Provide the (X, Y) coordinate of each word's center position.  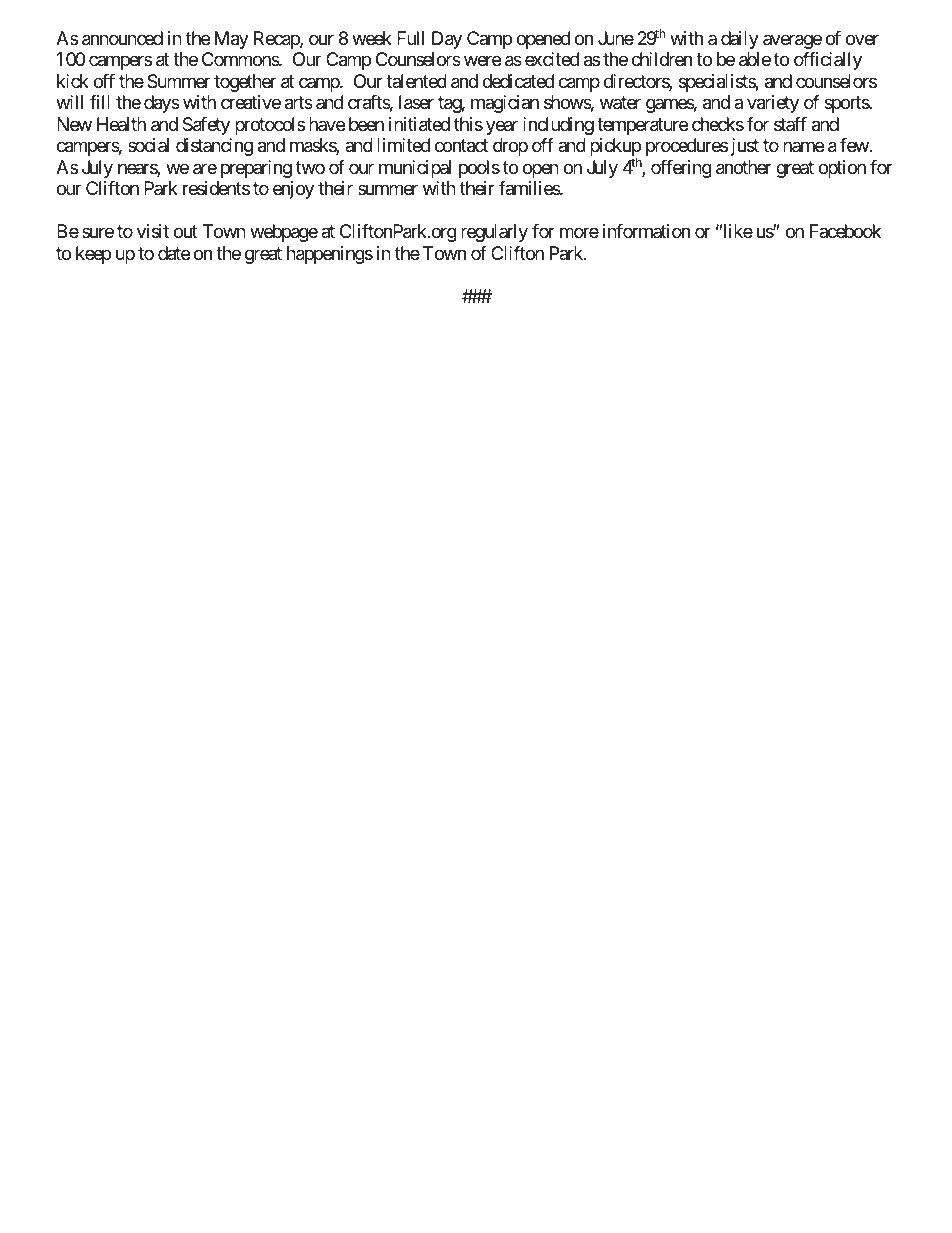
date (174, 253)
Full (410, 38)
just (745, 147)
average (792, 41)
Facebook (845, 231)
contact (461, 146)
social (148, 145)
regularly (494, 233)
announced (122, 38)
